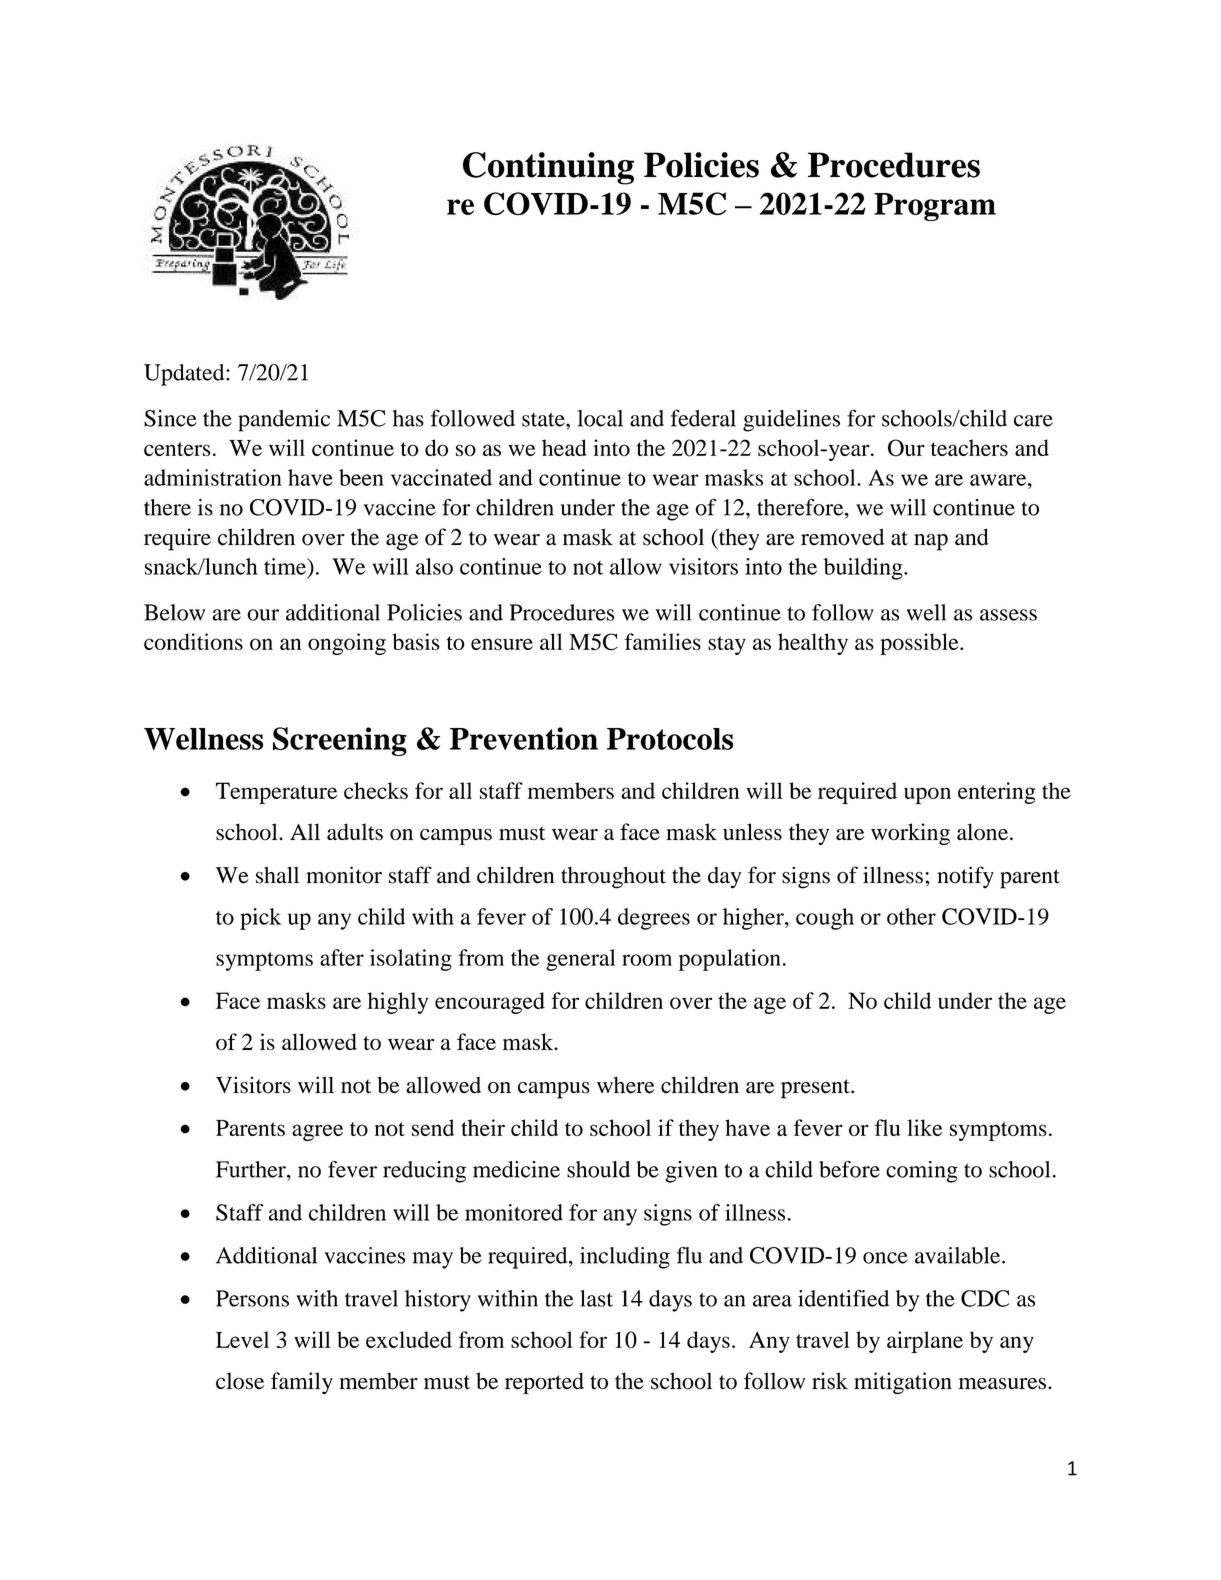  What do you see at coordinates (911, 916) in the screenshot?
I see `other` at bounding box center [911, 916].
